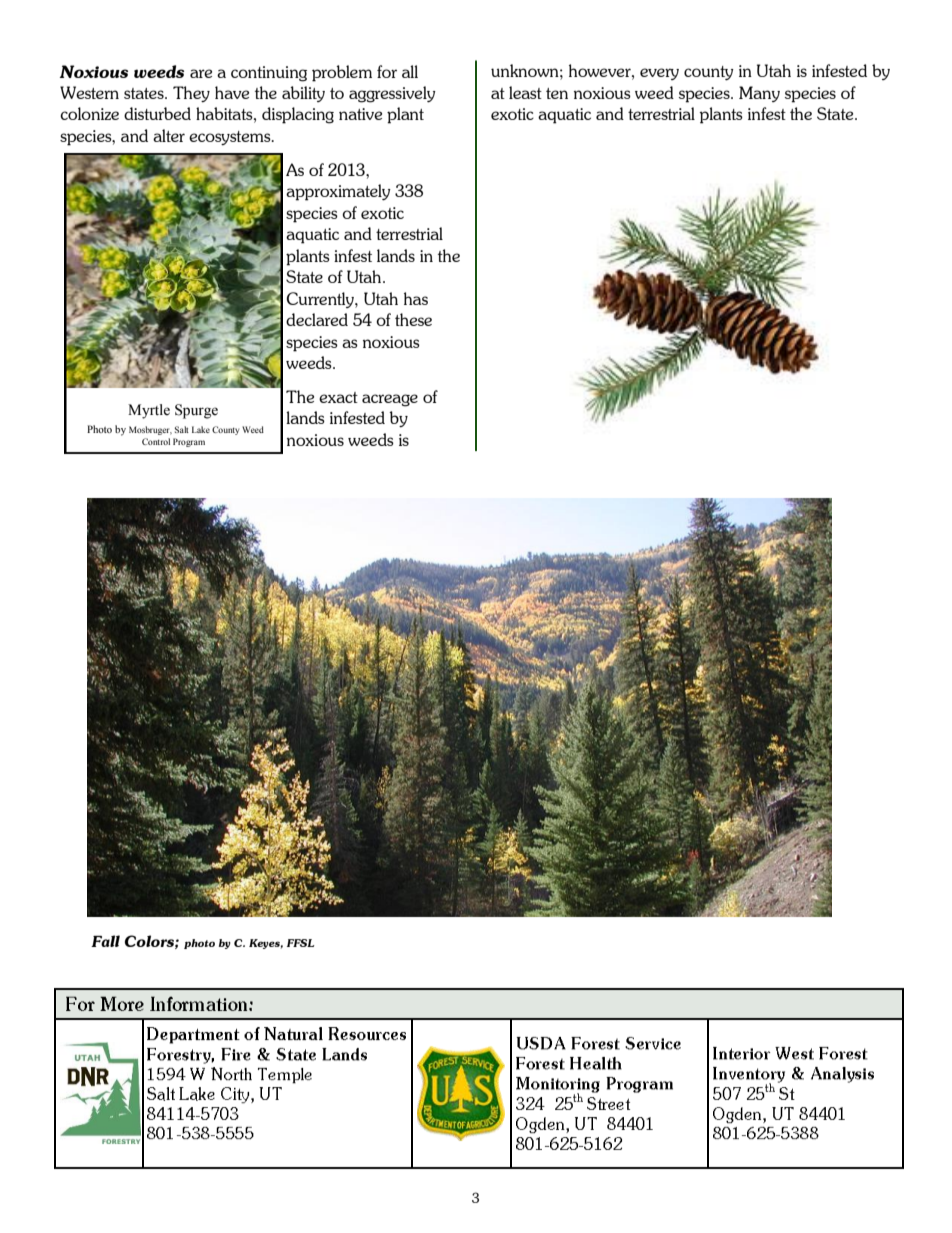 The height and width of the image is (1233, 952). I want to click on Lake, so click(201, 429).
